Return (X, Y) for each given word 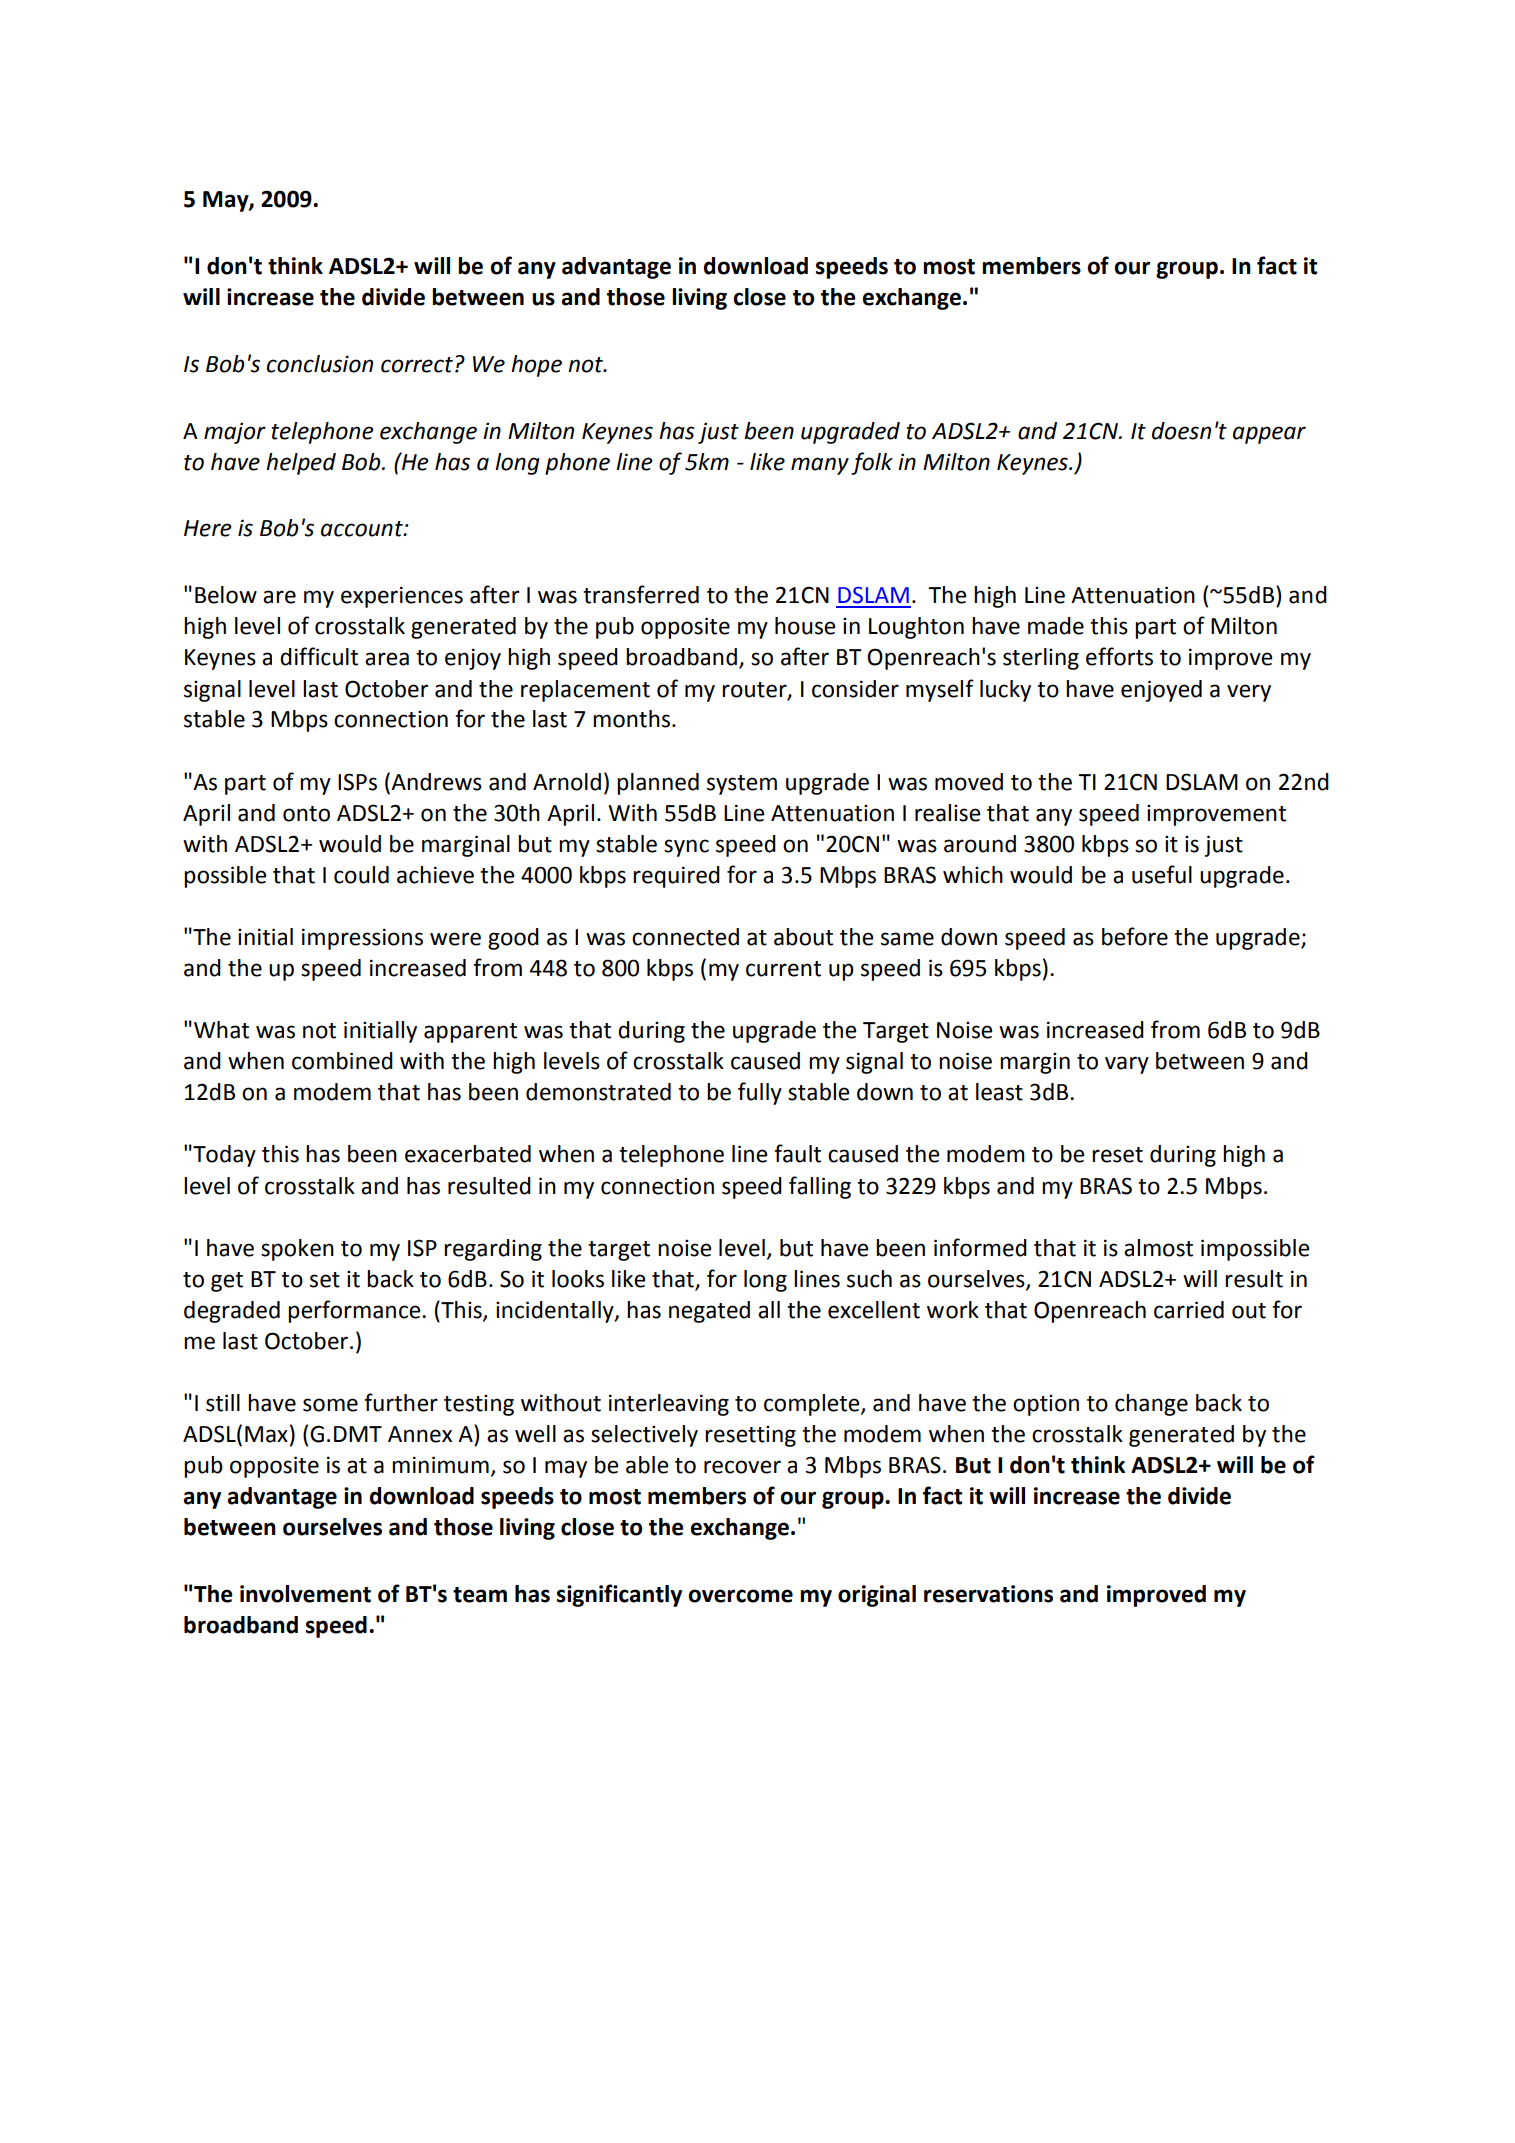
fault (797, 1153)
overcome (740, 1596)
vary (1127, 1065)
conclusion (320, 364)
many (820, 466)
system (742, 785)
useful (1162, 874)
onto (306, 814)
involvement (305, 1594)
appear (1269, 435)
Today (223, 1156)
